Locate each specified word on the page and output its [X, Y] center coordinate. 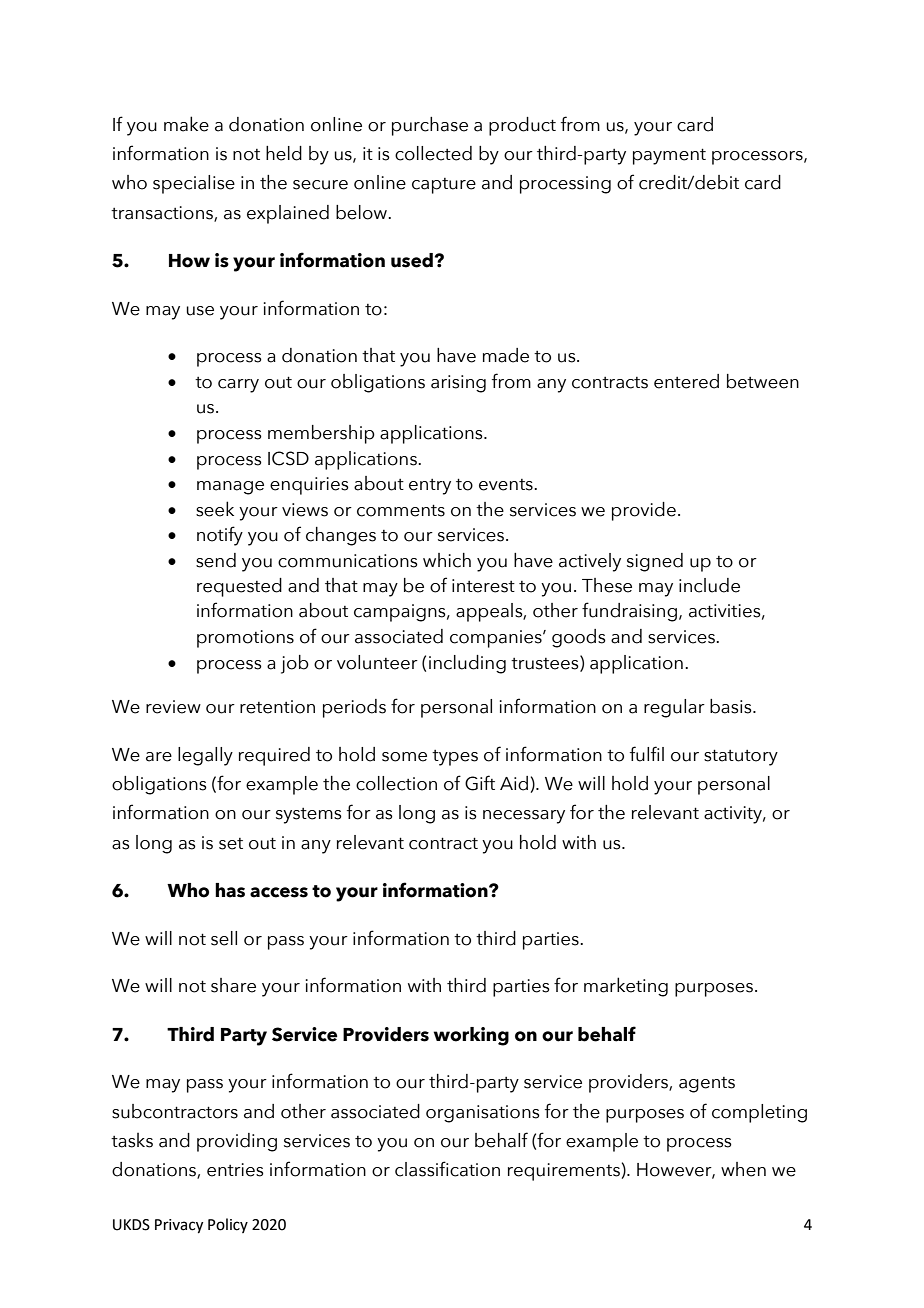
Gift [480, 783]
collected [433, 153]
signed [655, 562]
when [743, 1169]
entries [235, 1170]
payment [669, 156]
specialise [194, 184]
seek [215, 509]
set [231, 844]
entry [430, 487]
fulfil [647, 754]
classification [447, 1169]
